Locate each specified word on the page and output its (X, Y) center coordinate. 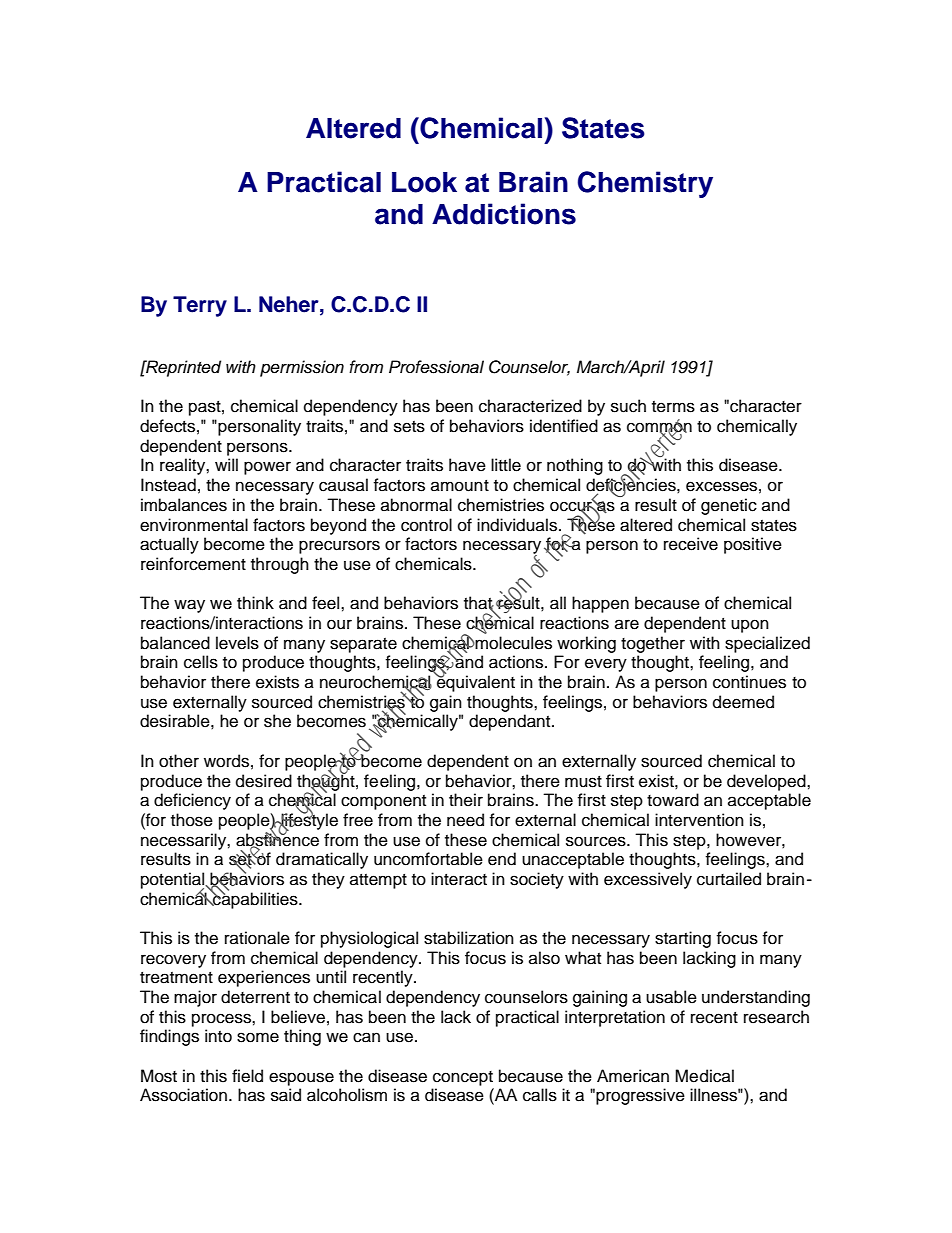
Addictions (504, 214)
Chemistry (645, 184)
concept (463, 1078)
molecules (513, 643)
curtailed (729, 879)
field (247, 1076)
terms (673, 407)
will (226, 464)
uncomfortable (428, 859)
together (653, 644)
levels (237, 643)
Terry (200, 306)
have (467, 465)
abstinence (277, 839)
